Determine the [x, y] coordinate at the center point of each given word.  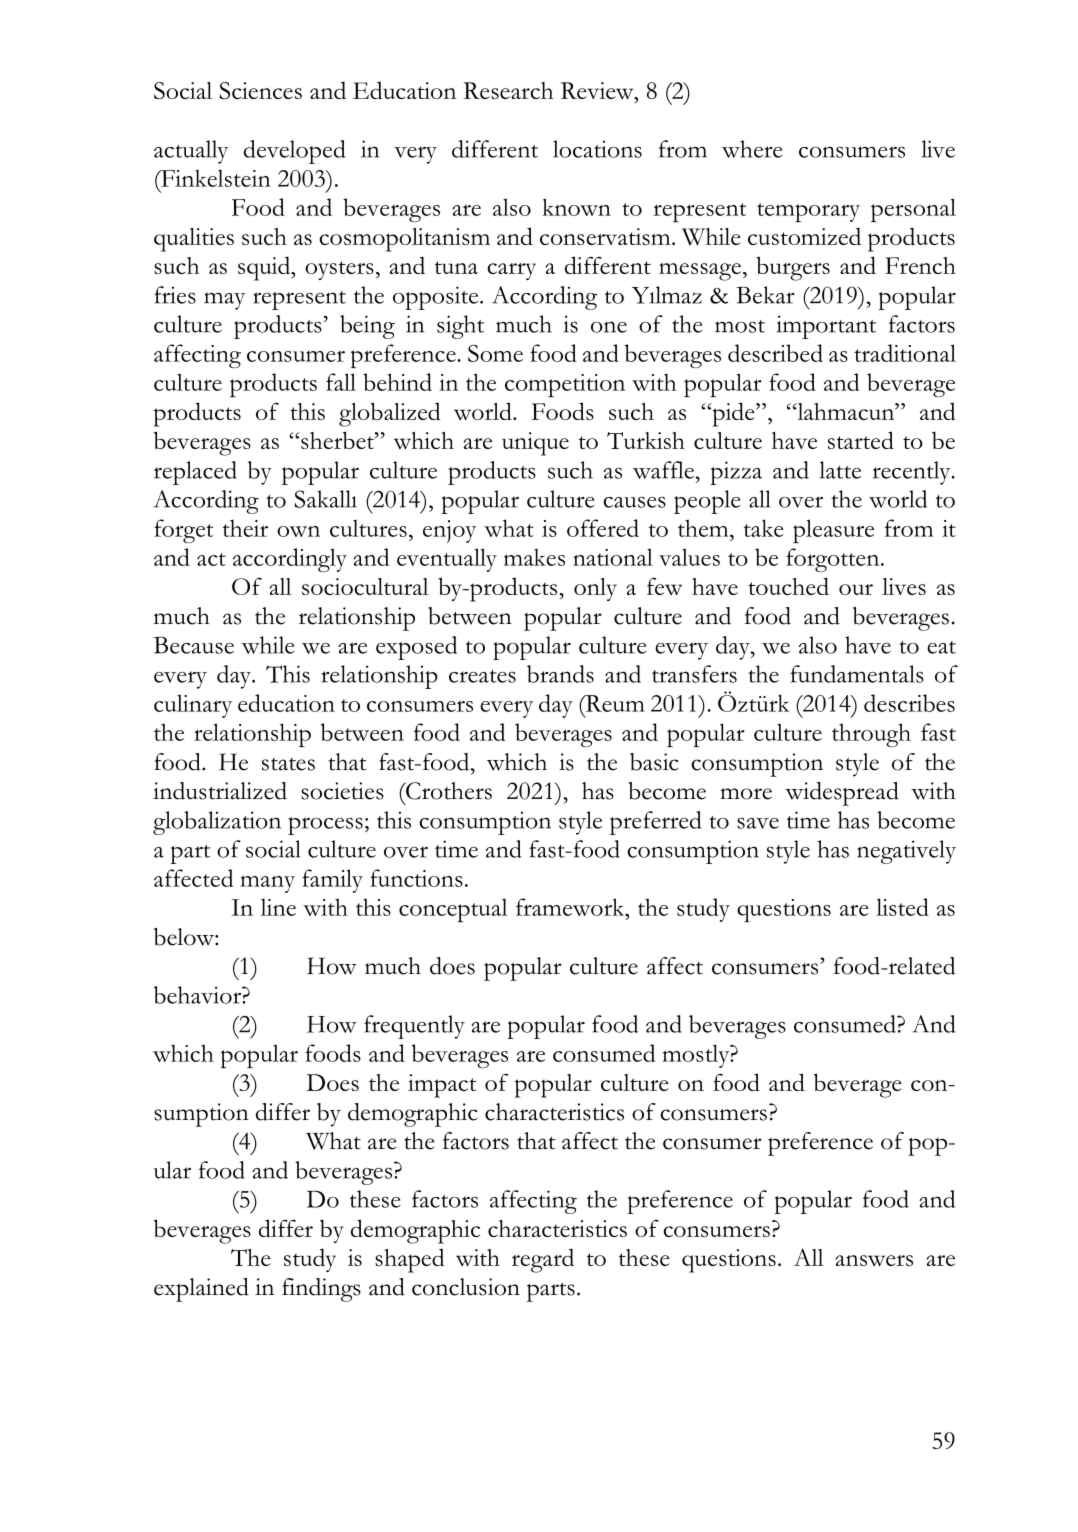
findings [321, 1290]
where [752, 149]
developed [295, 152]
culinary [193, 706]
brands [560, 674]
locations [597, 149]
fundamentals [857, 674]
